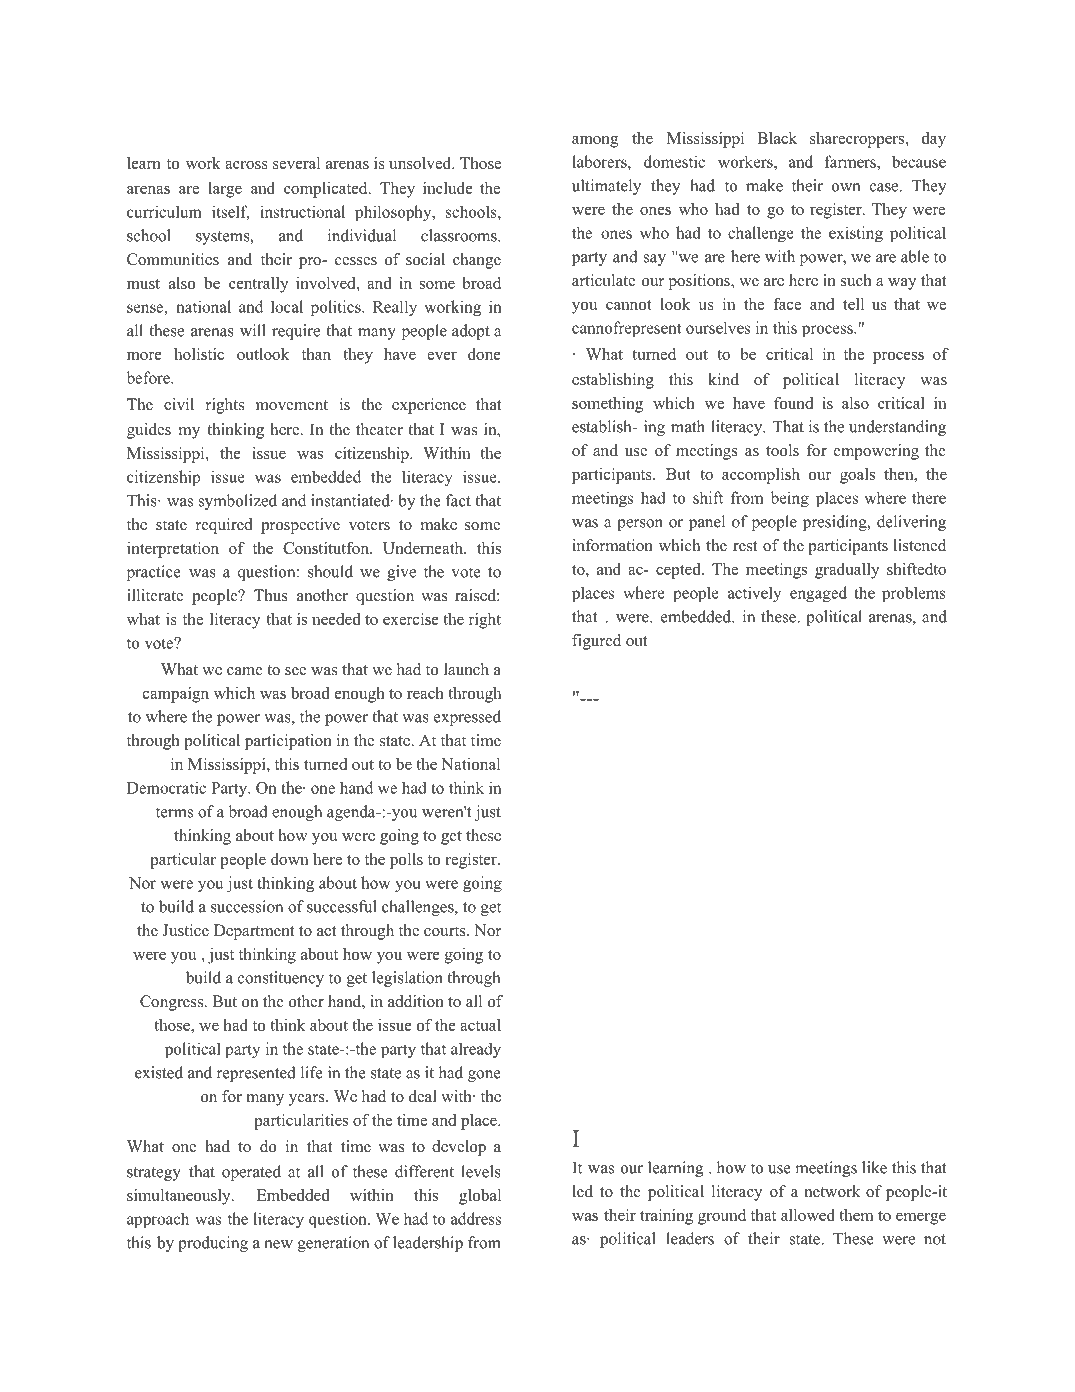  What do you see at coordinates (245, 671) in the screenshot?
I see `came` at bounding box center [245, 671].
